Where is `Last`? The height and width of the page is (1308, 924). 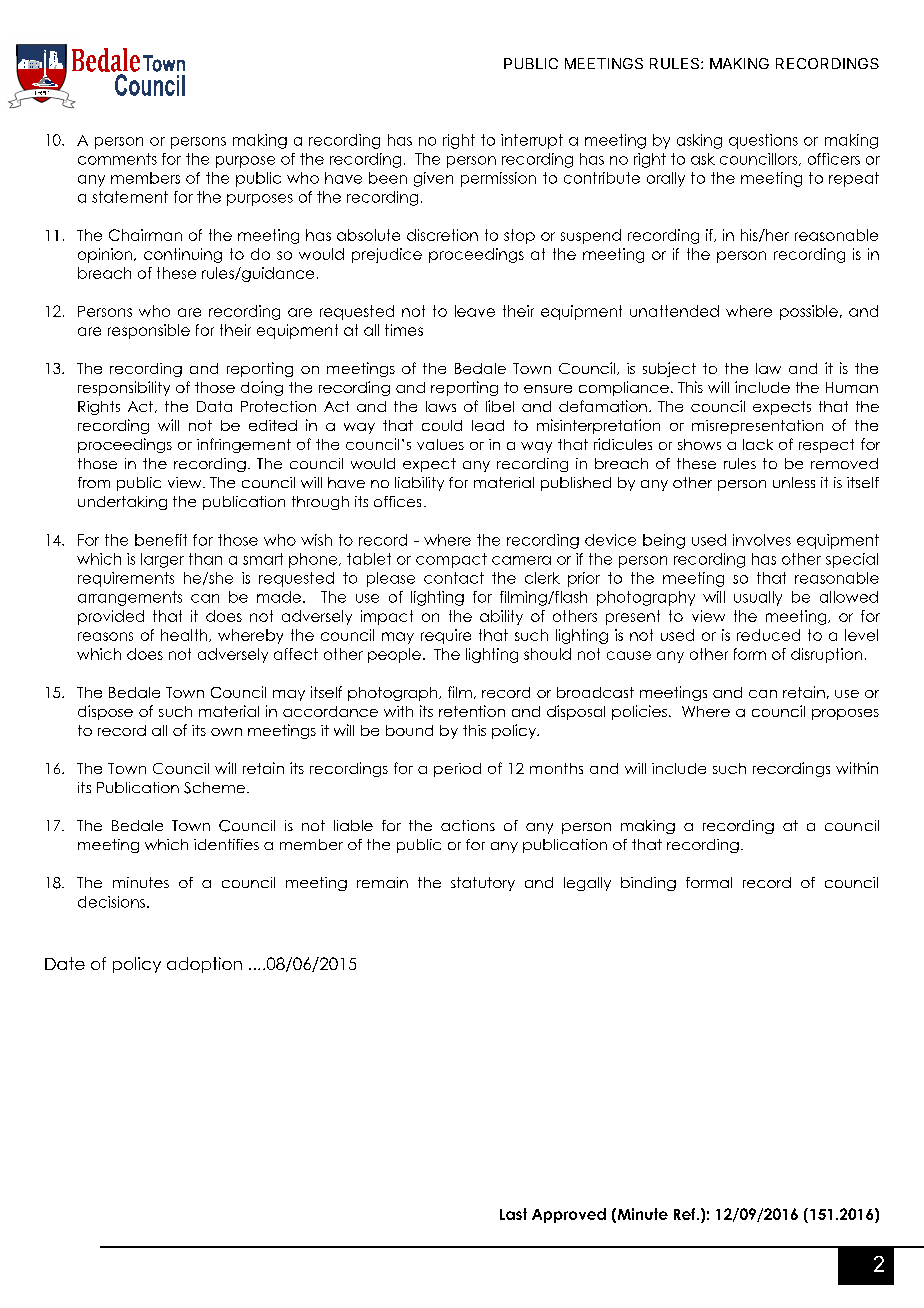 Last is located at coordinates (513, 1214).
